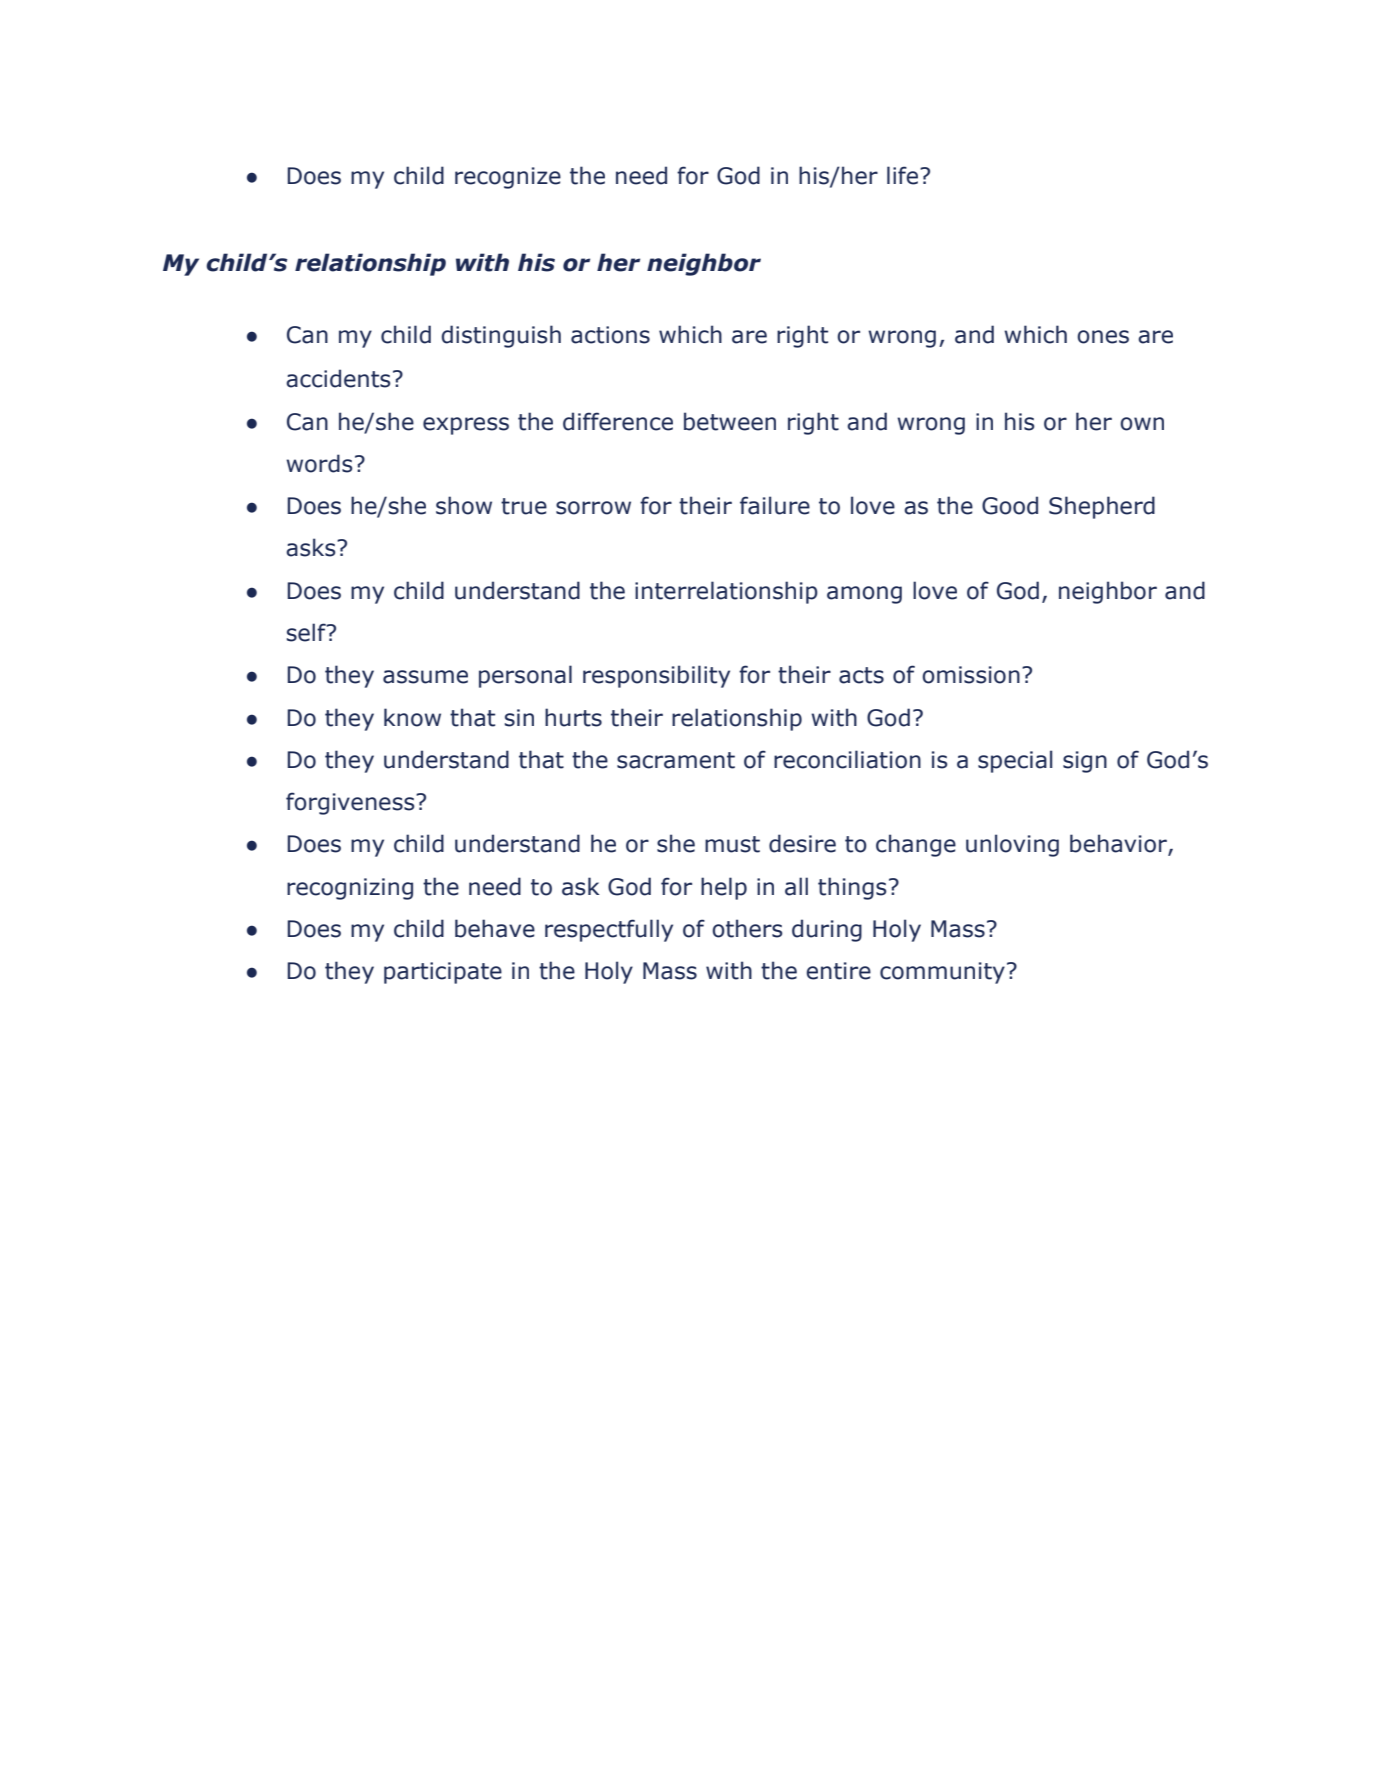  I want to click on participate, so click(443, 973).
